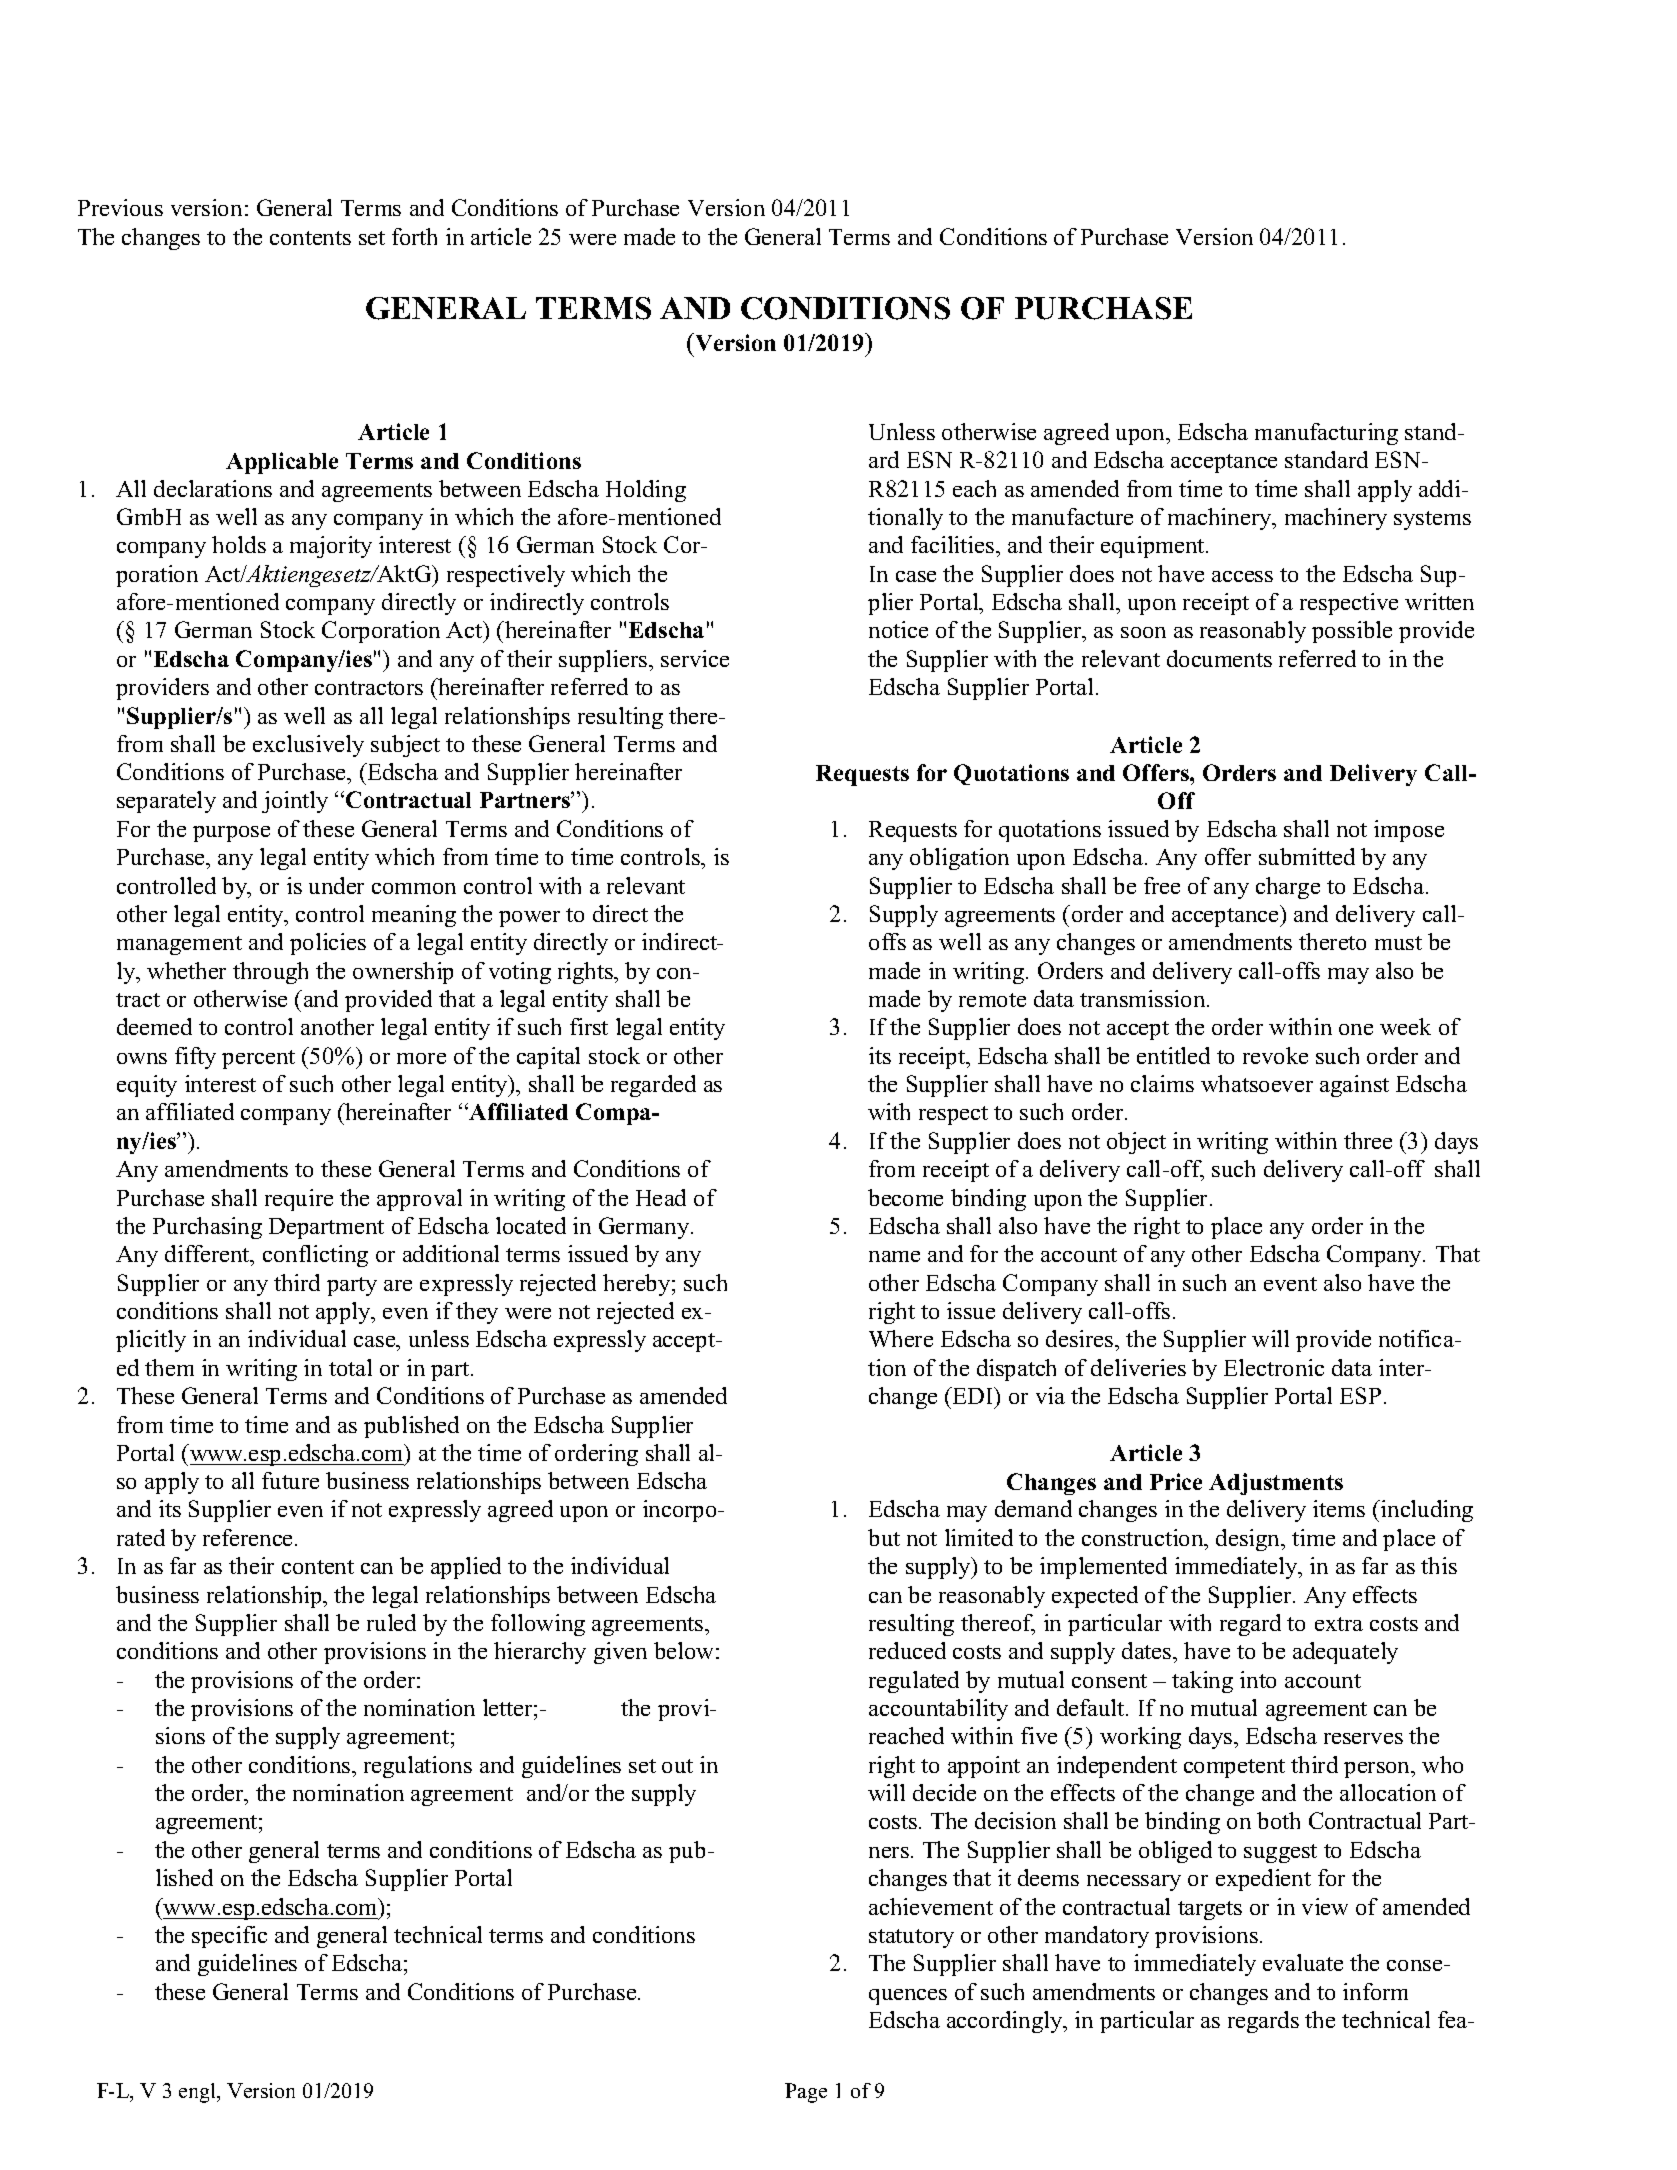  Describe the element at coordinates (1303, 1962) in the document. I see `evaluate` at that location.
